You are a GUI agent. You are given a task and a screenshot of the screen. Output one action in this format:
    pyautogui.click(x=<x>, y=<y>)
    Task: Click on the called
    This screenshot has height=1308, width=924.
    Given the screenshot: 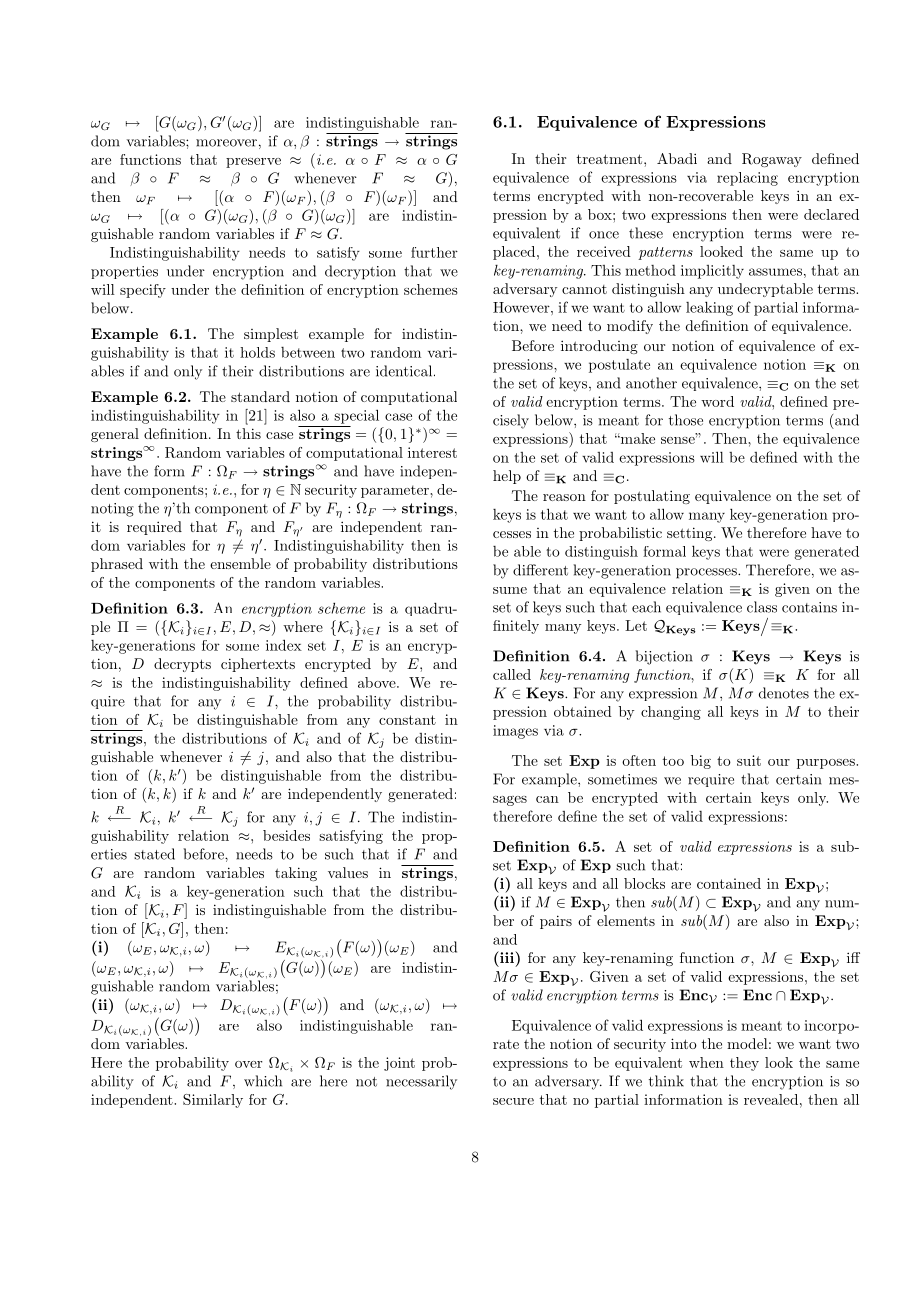 What is the action you would take?
    pyautogui.click(x=512, y=674)
